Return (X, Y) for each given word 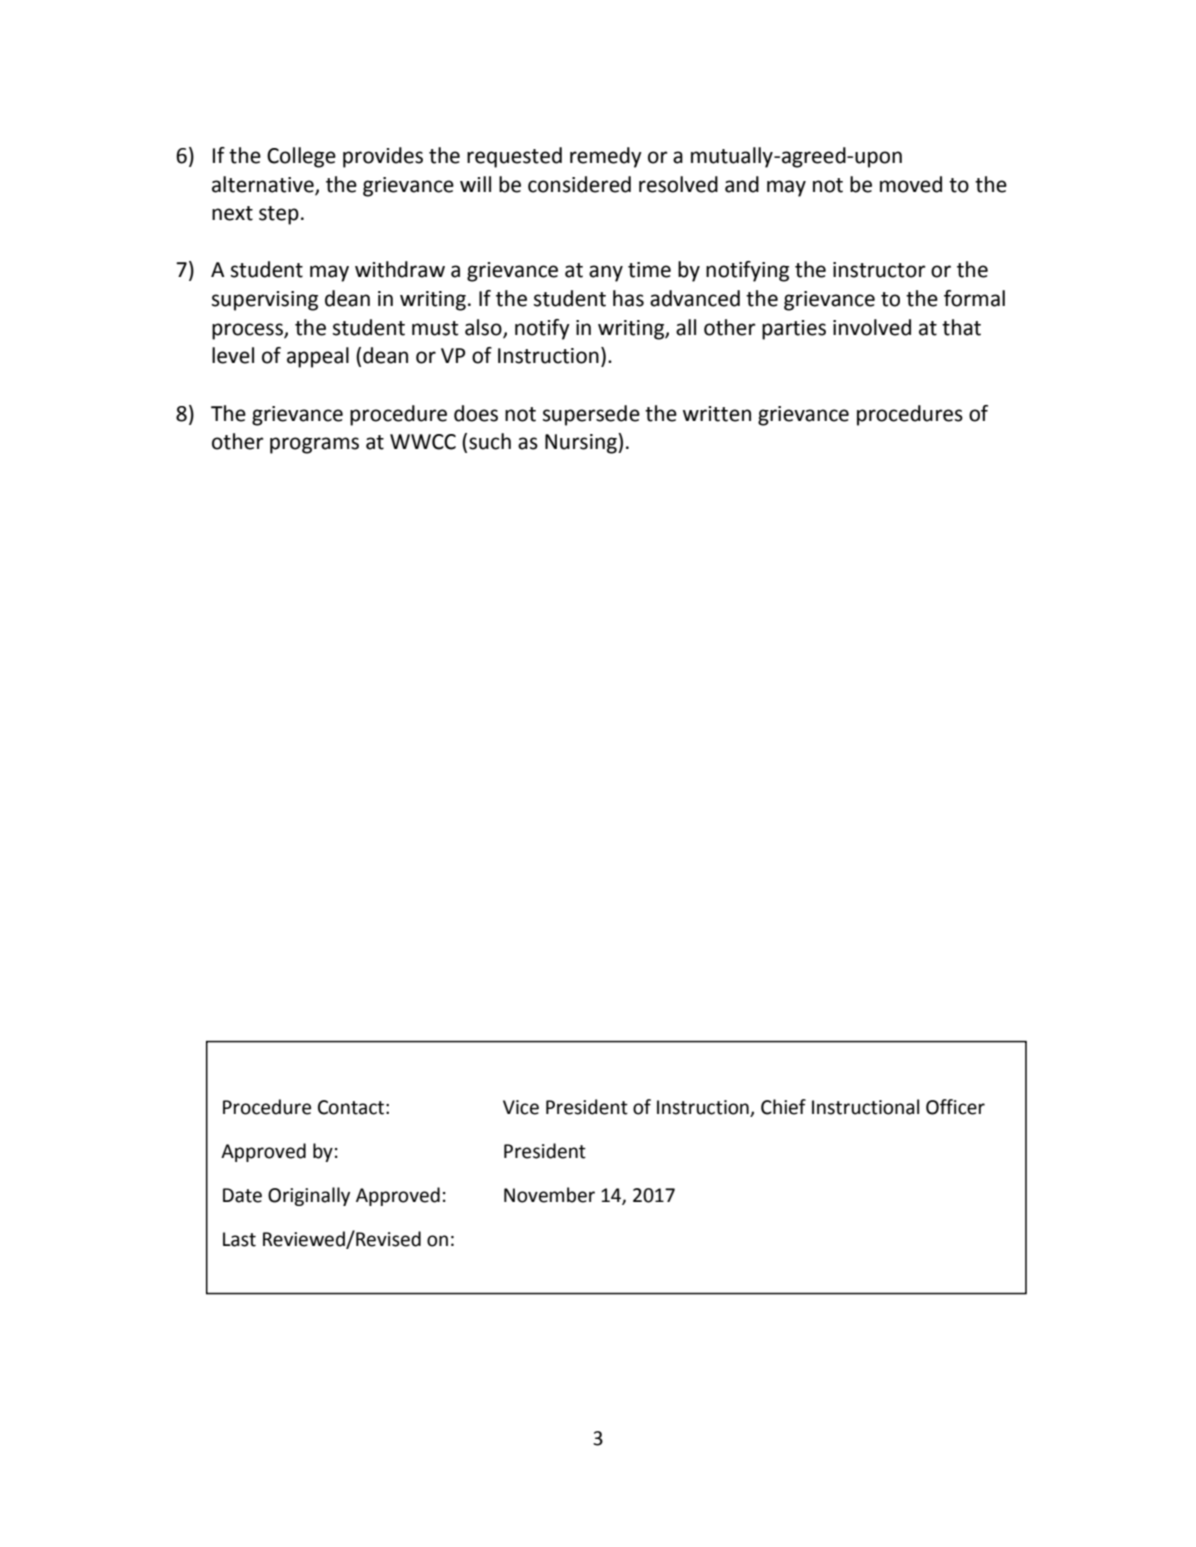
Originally (309, 1196)
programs (314, 445)
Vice (521, 1107)
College (301, 157)
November (549, 1195)
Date (242, 1195)
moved (911, 184)
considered (579, 184)
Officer (955, 1107)
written (717, 414)
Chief (783, 1107)
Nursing (582, 443)
